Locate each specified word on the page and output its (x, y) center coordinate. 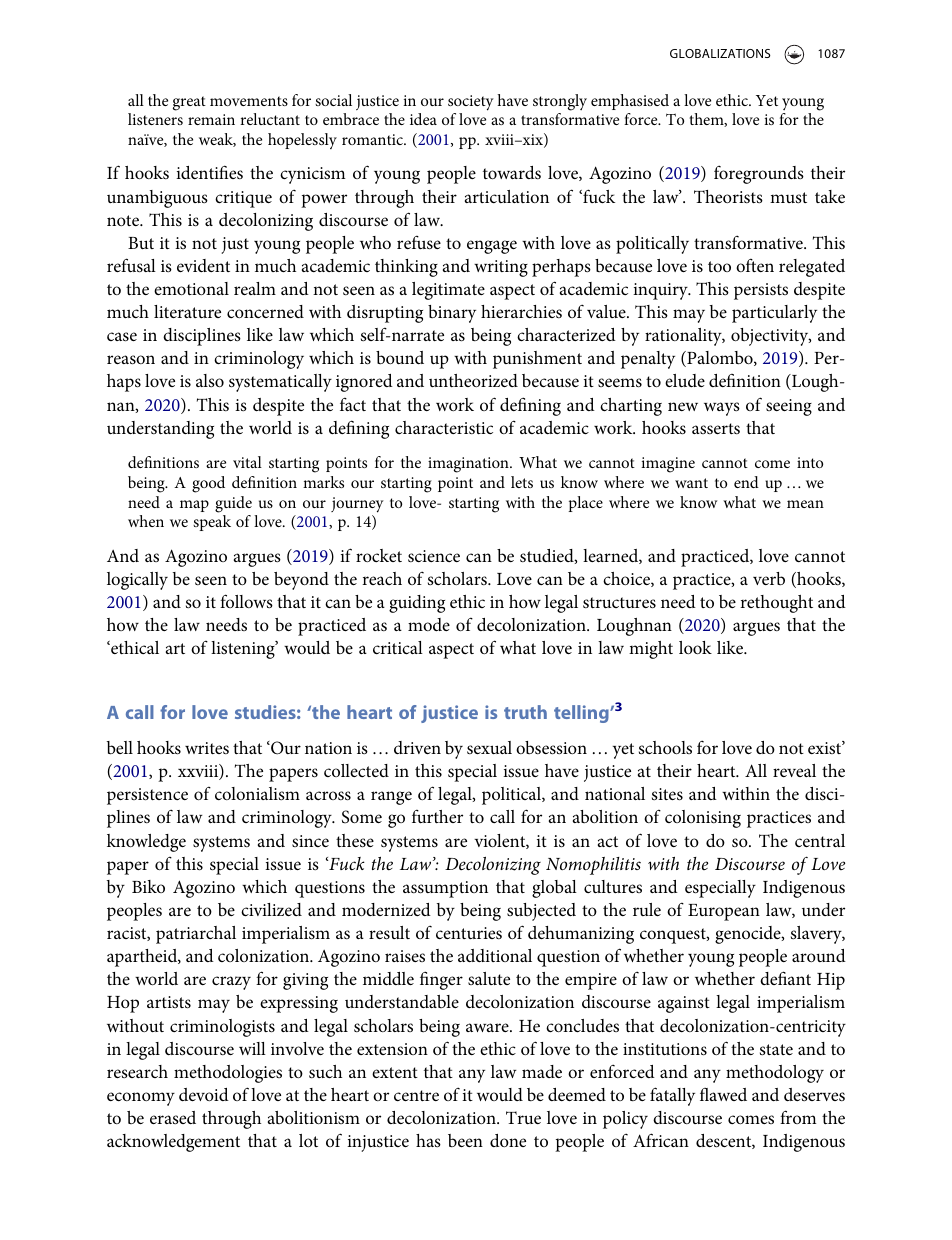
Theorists (728, 196)
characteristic (444, 427)
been (465, 1140)
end (746, 482)
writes (207, 748)
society (471, 103)
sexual (489, 747)
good (208, 484)
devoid (204, 1094)
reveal (794, 770)
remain (211, 119)
